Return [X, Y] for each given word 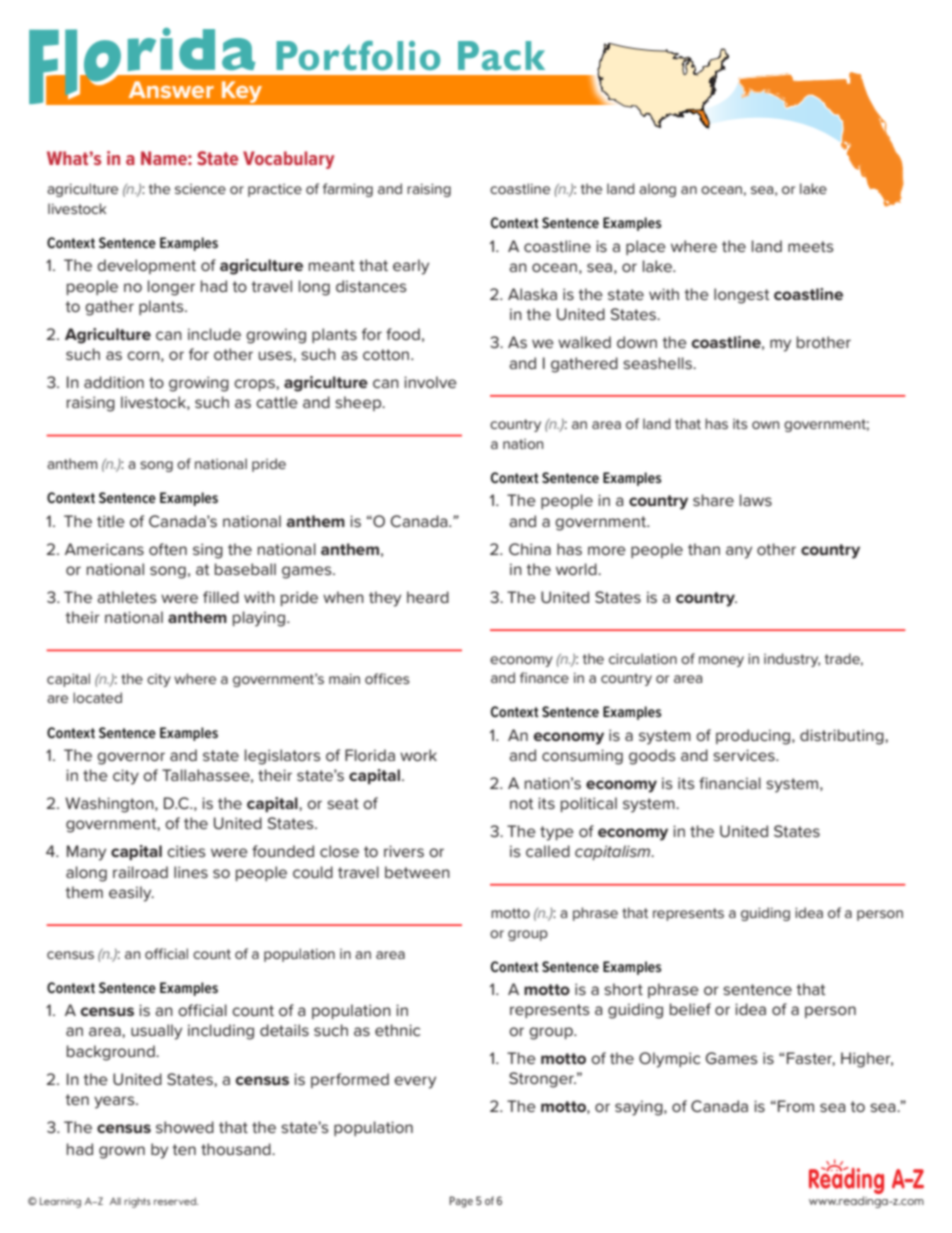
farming [348, 190]
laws [756, 500]
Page [461, 1202]
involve [430, 382]
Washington [110, 805]
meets [811, 246]
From [796, 1106]
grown [122, 1152]
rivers [404, 851]
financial [730, 783]
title [111, 521]
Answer [171, 89]
